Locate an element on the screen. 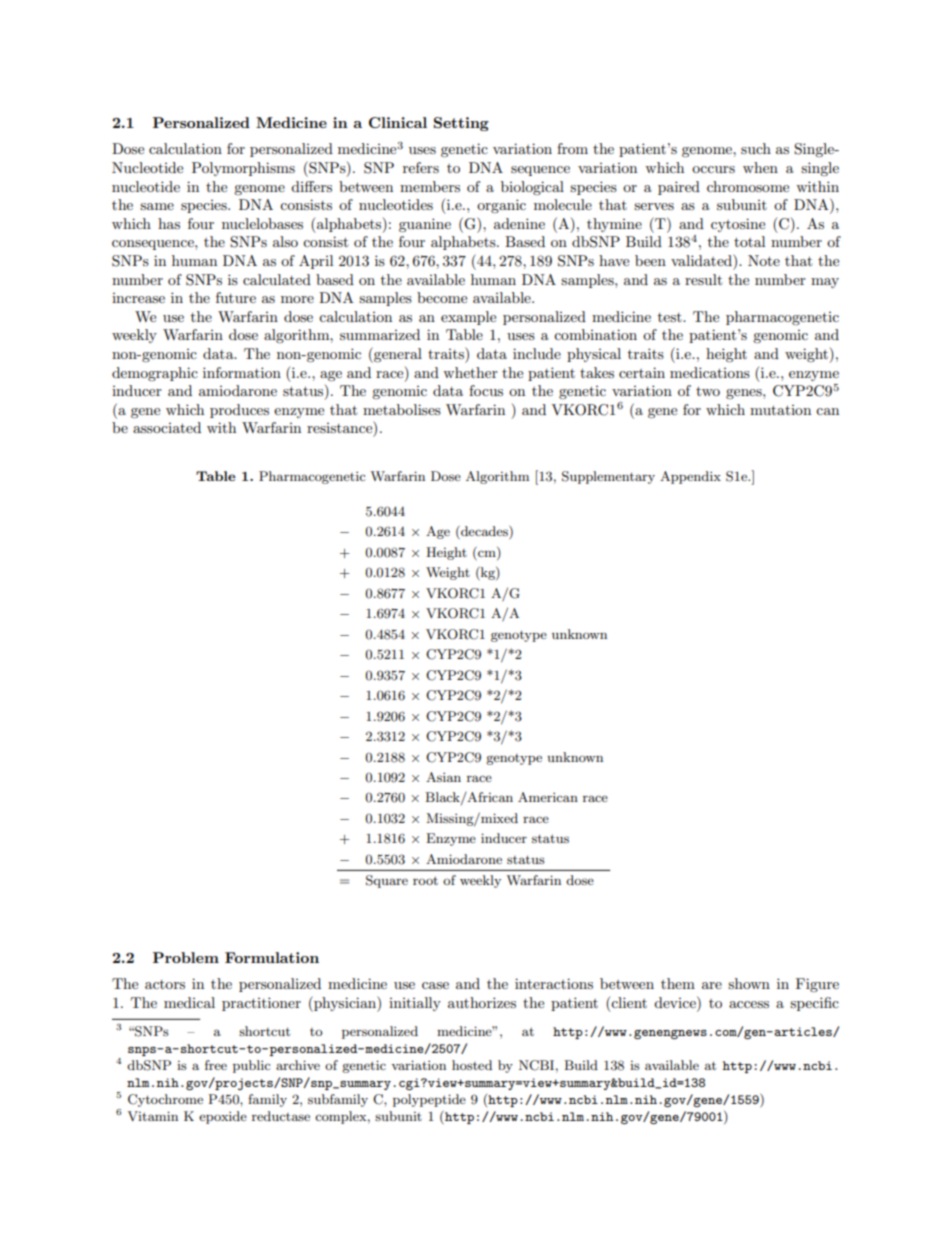 The width and height of the screenshot is (952, 1233). Asian is located at coordinates (443, 777).
